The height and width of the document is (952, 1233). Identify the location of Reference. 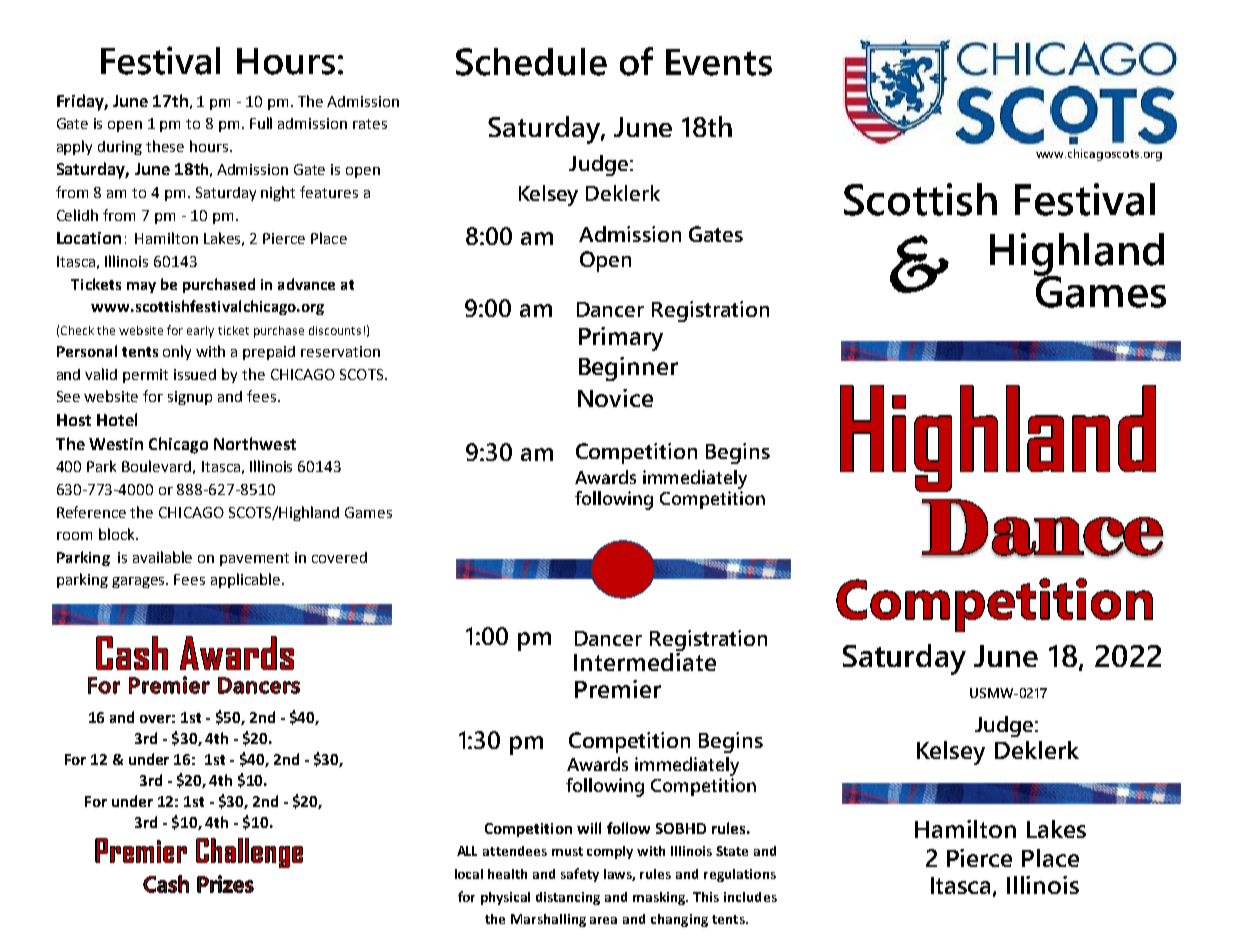
(91, 512).
